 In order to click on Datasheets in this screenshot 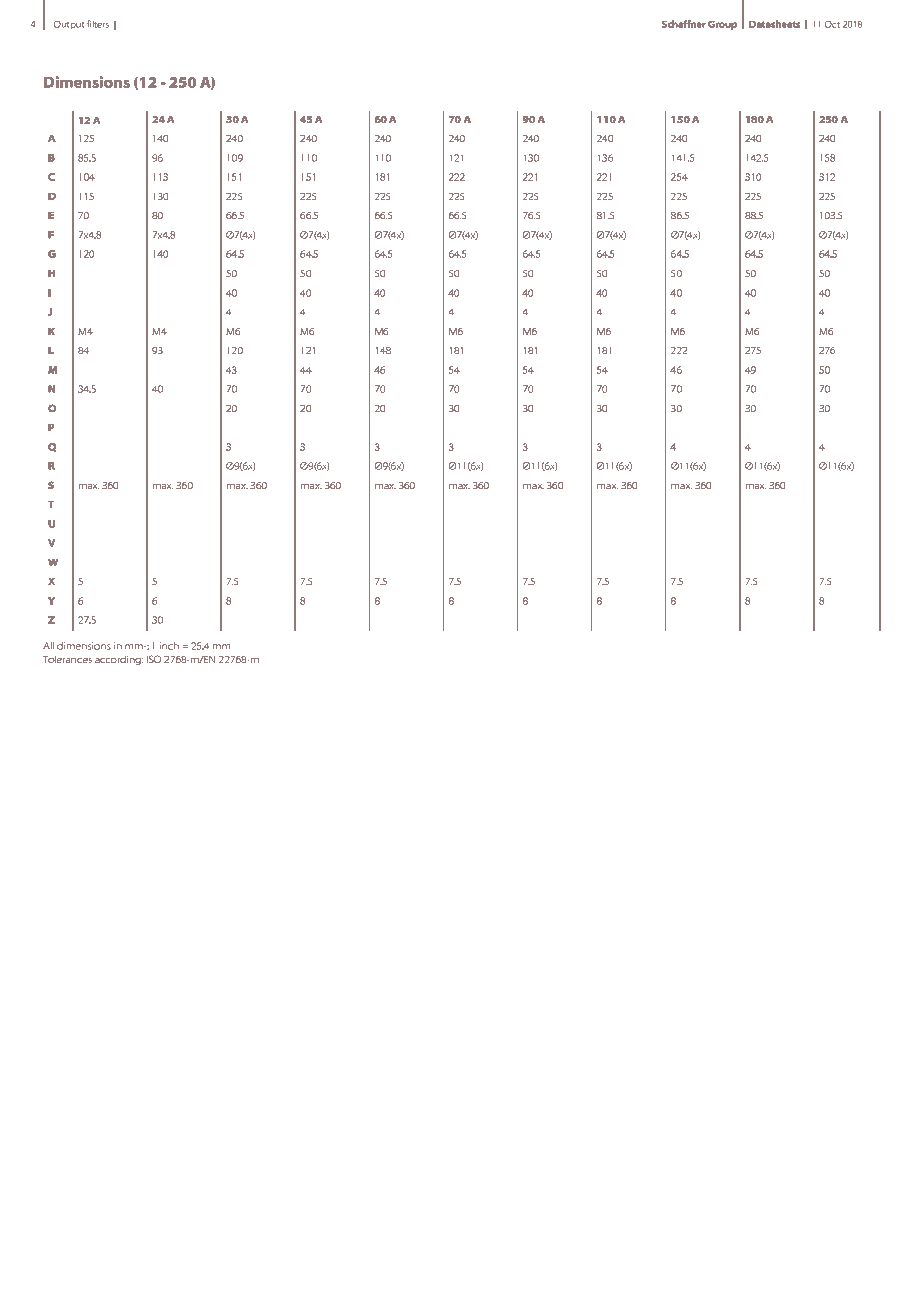, I will do `click(774, 24)`.
